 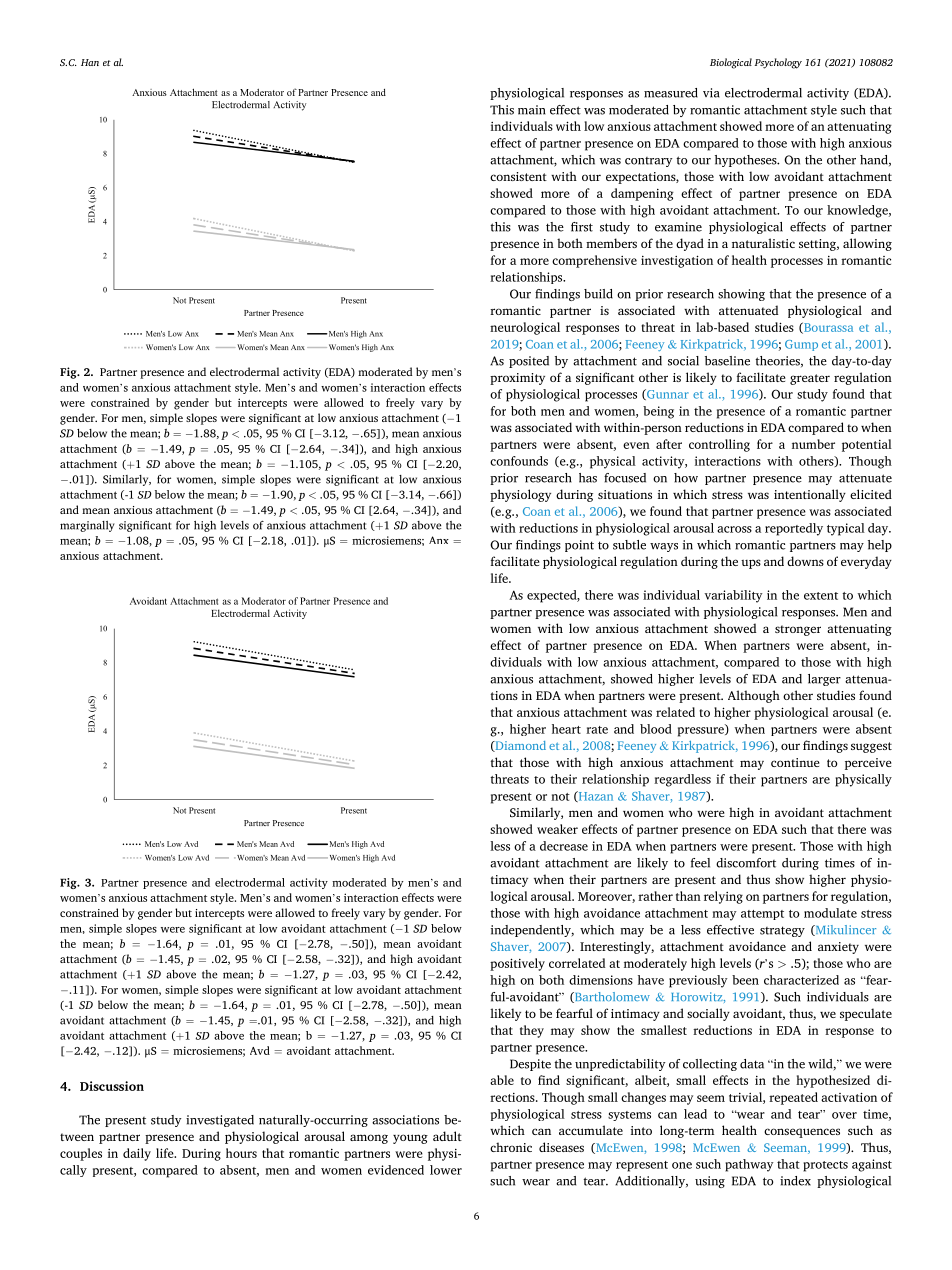 What do you see at coordinates (137, 1154) in the page?
I see `daily` at bounding box center [137, 1154].
